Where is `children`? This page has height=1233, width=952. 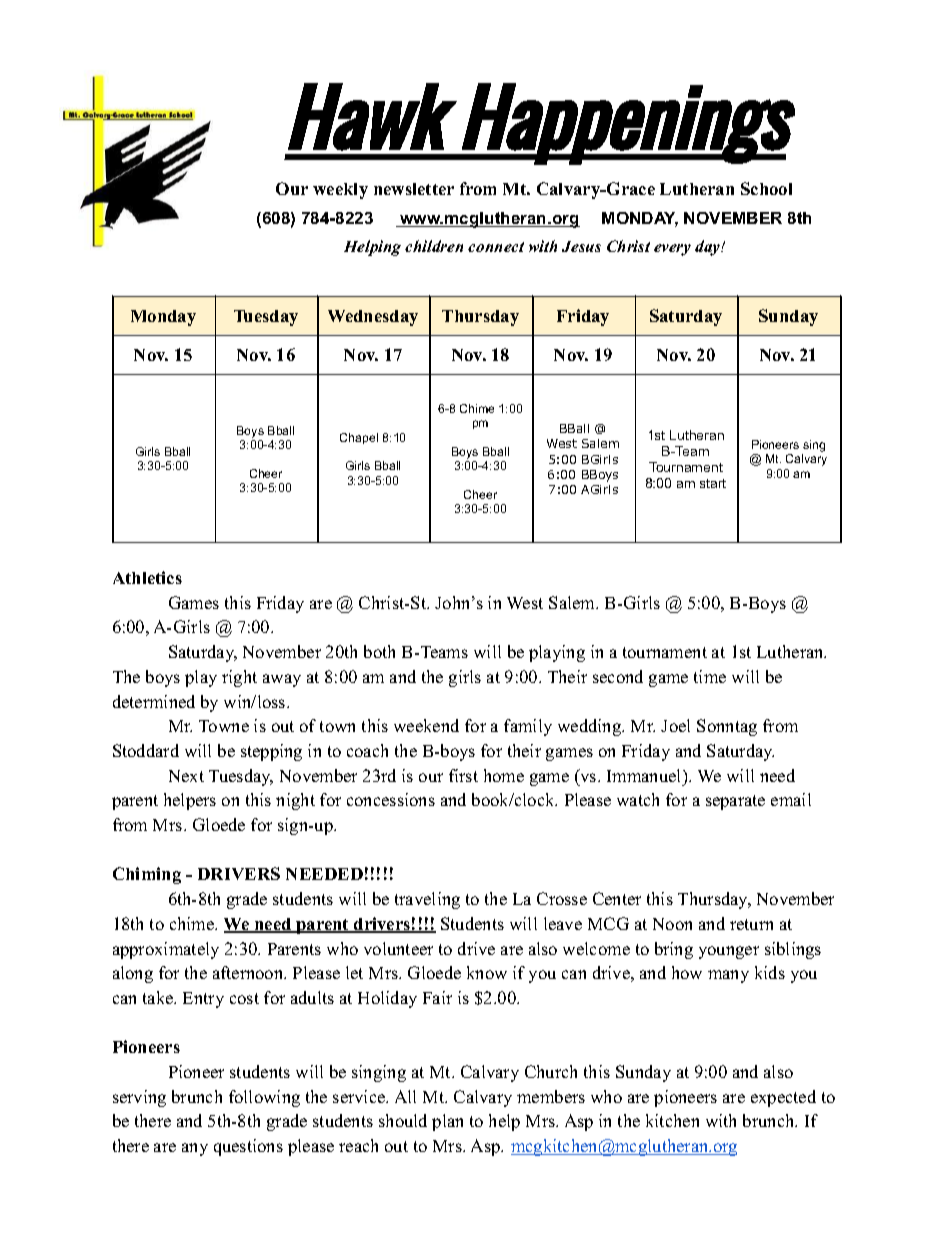
children is located at coordinates (434, 246).
